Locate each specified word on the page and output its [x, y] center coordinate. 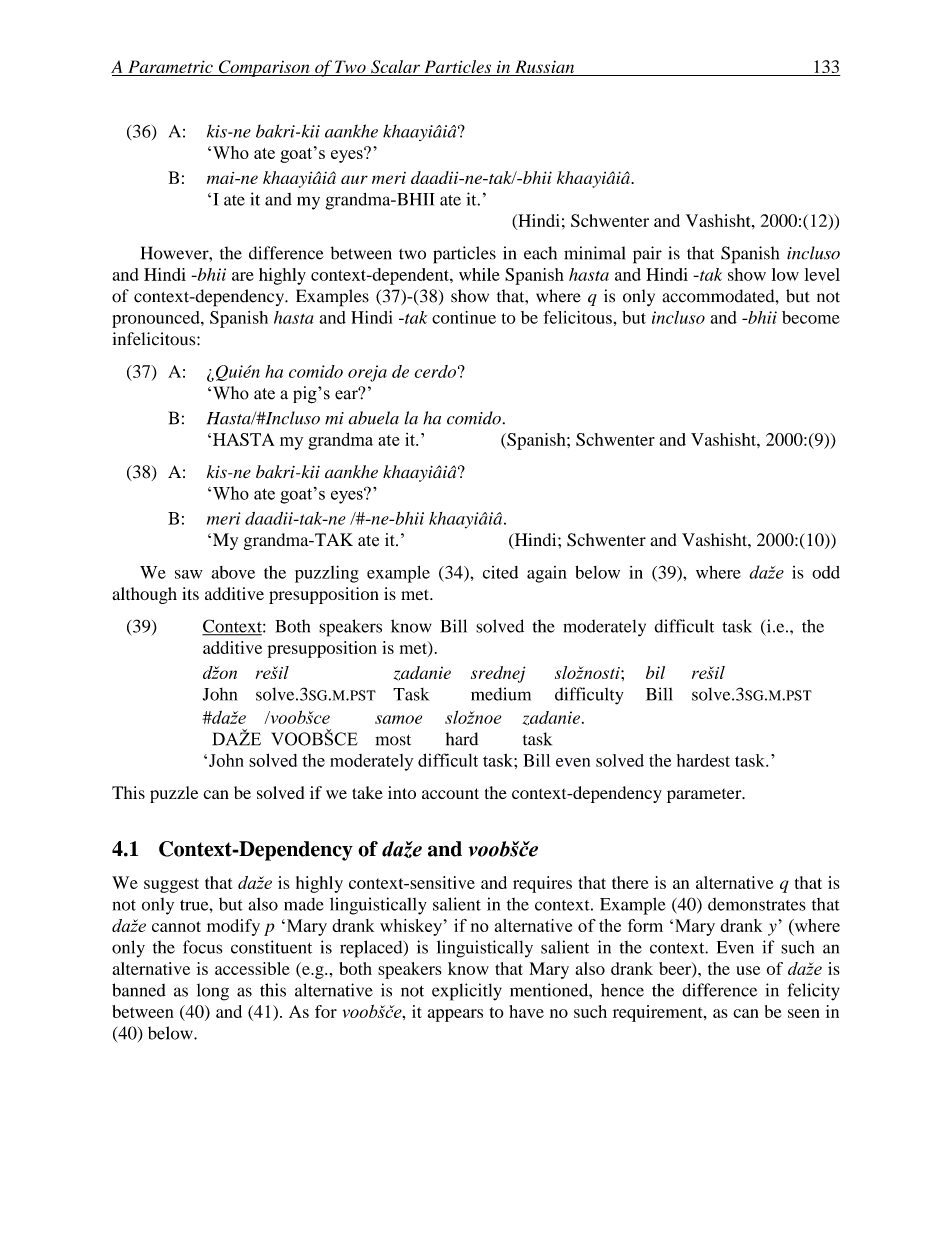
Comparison [264, 68]
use [748, 970]
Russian [545, 68]
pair [647, 255]
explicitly [467, 992]
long [213, 992]
